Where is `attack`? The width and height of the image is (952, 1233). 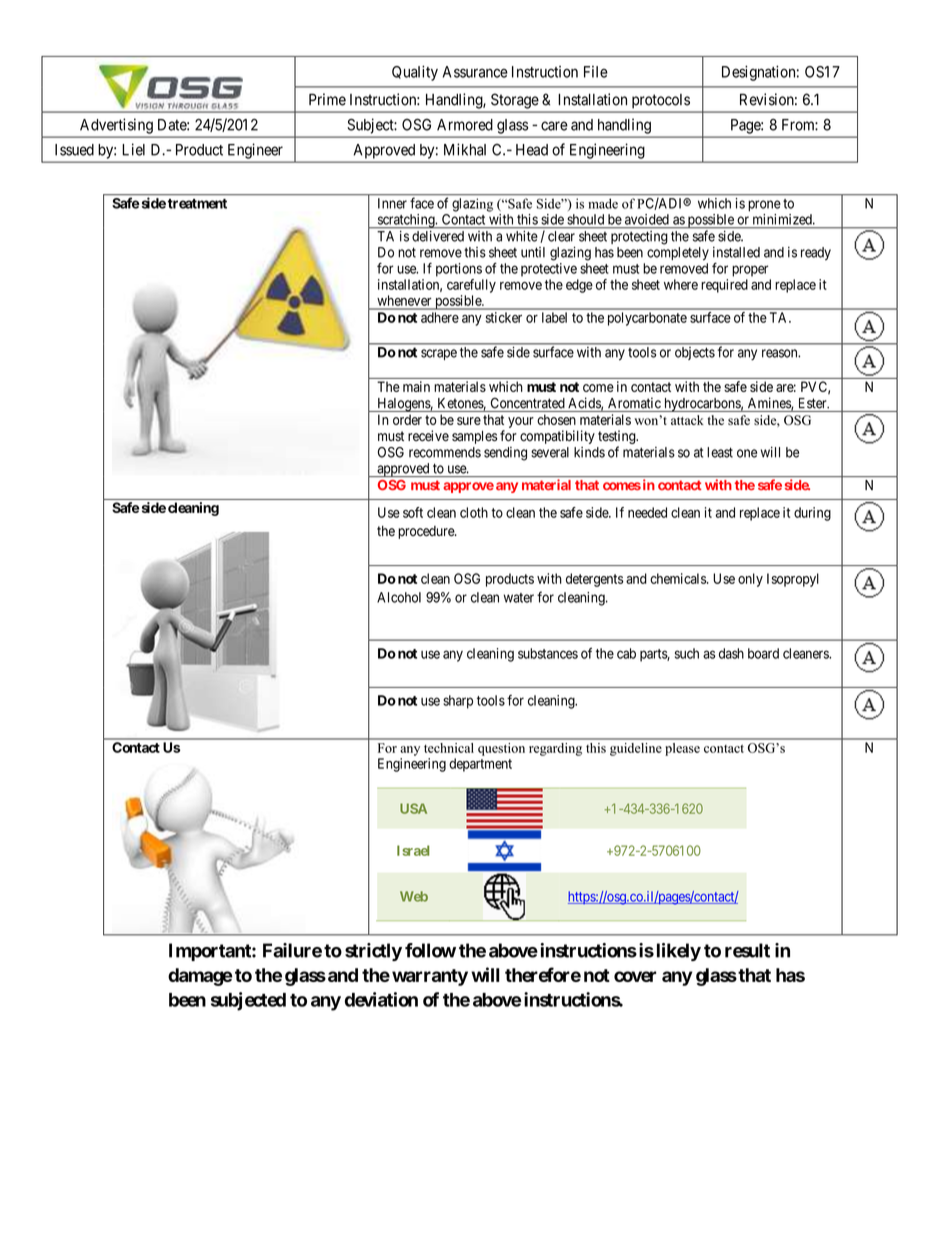
attack is located at coordinates (687, 420).
